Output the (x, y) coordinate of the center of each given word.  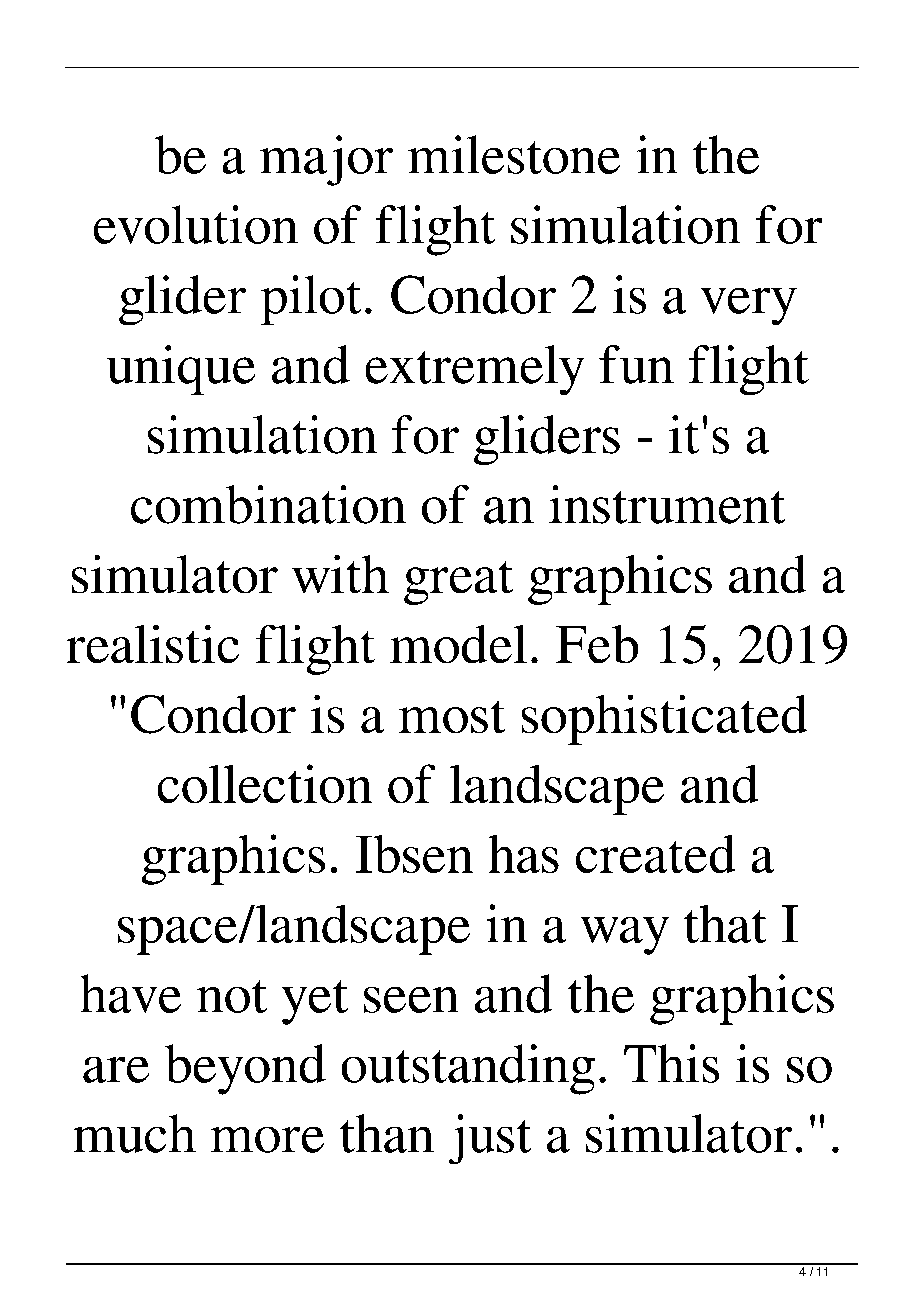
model (458, 644)
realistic (153, 644)
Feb (597, 644)
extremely (475, 370)
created (655, 854)
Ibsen (414, 854)
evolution (196, 224)
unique (181, 370)
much (135, 1133)
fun (636, 364)
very (749, 306)
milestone (514, 154)
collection (265, 783)
